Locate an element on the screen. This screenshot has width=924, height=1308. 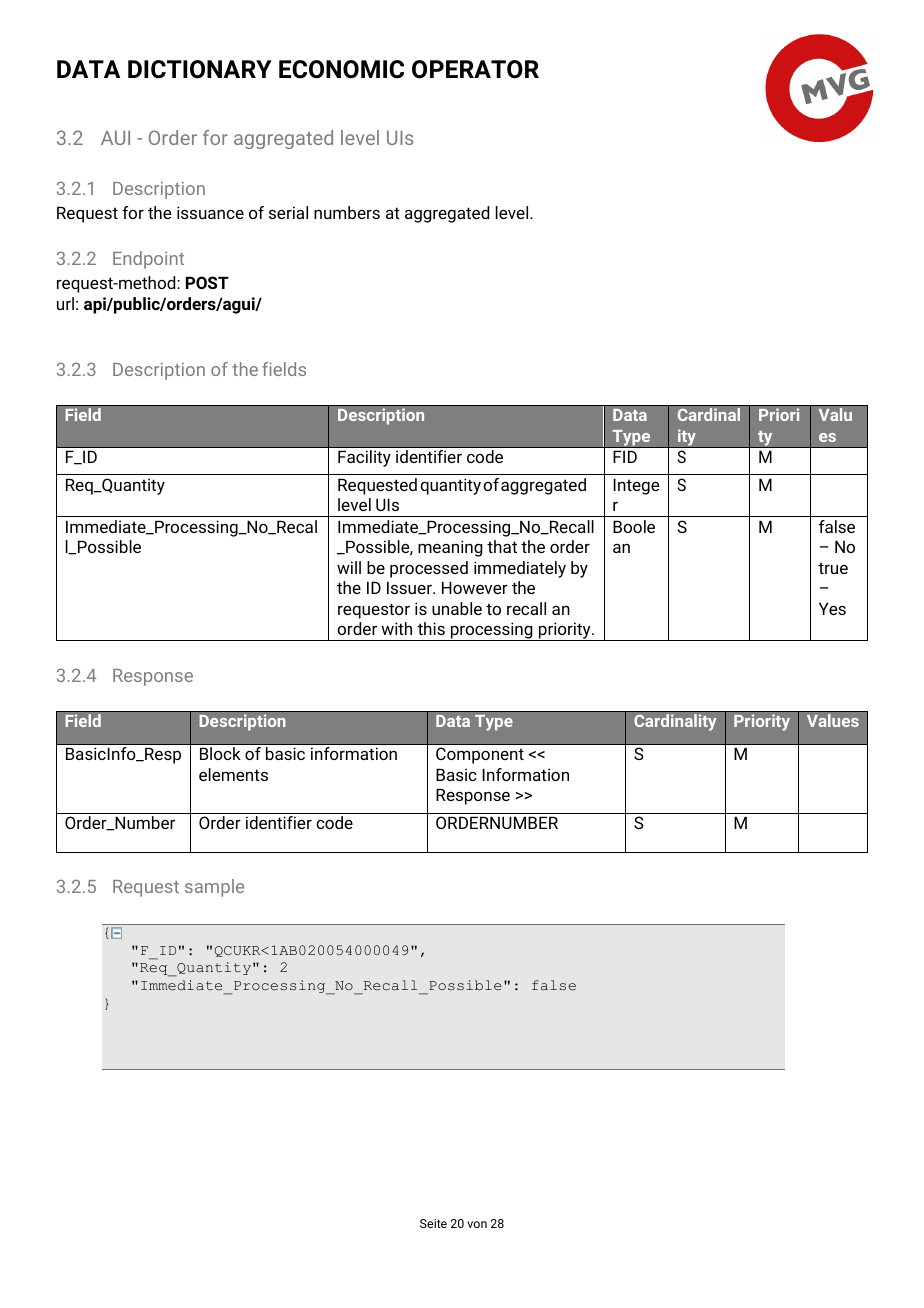
Seite is located at coordinates (433, 1223).
